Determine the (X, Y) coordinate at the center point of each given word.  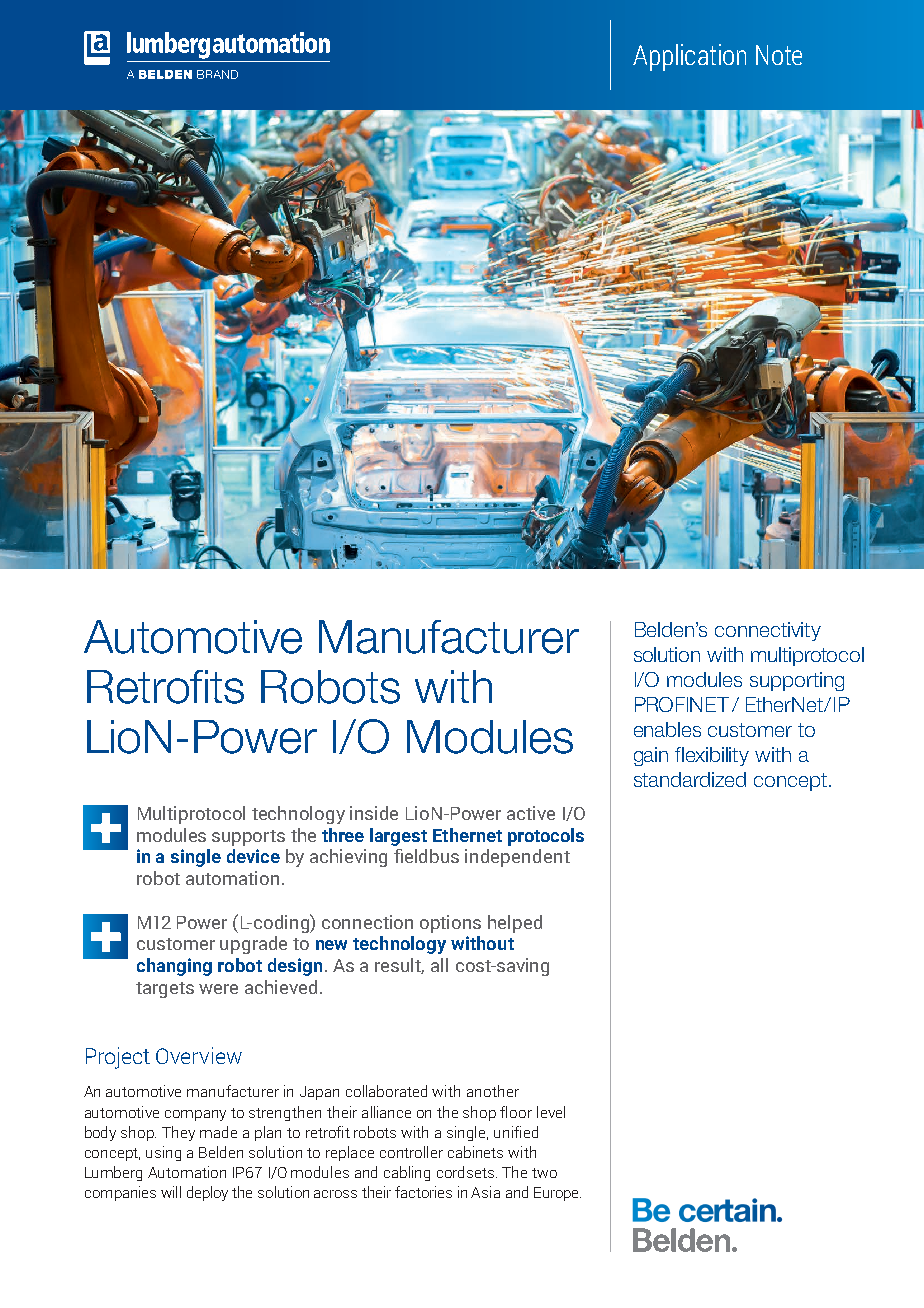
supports (248, 838)
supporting (797, 681)
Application (689, 57)
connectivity (768, 631)
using (163, 1153)
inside (374, 813)
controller (411, 1152)
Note (779, 55)
